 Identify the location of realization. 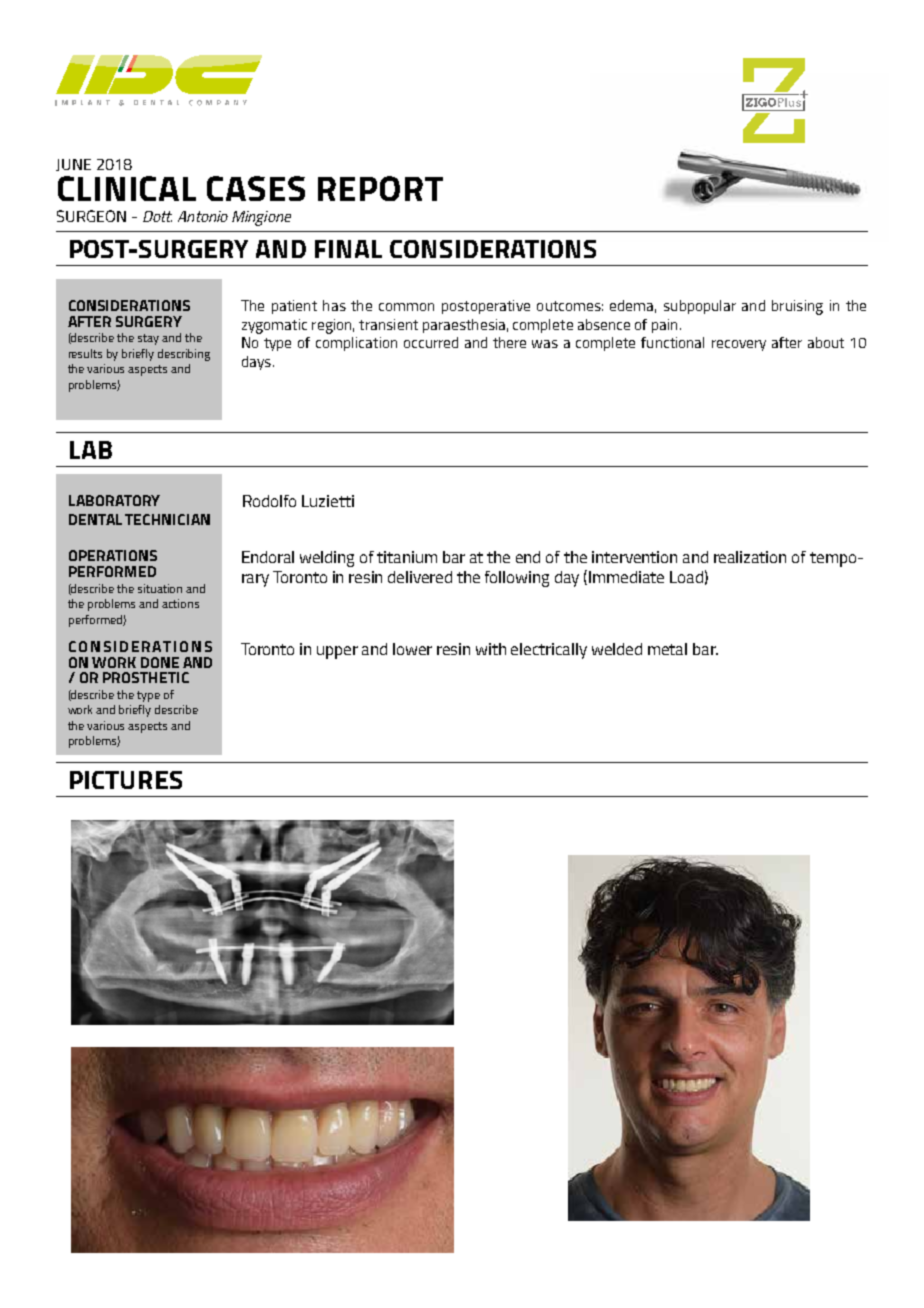
(750, 557).
